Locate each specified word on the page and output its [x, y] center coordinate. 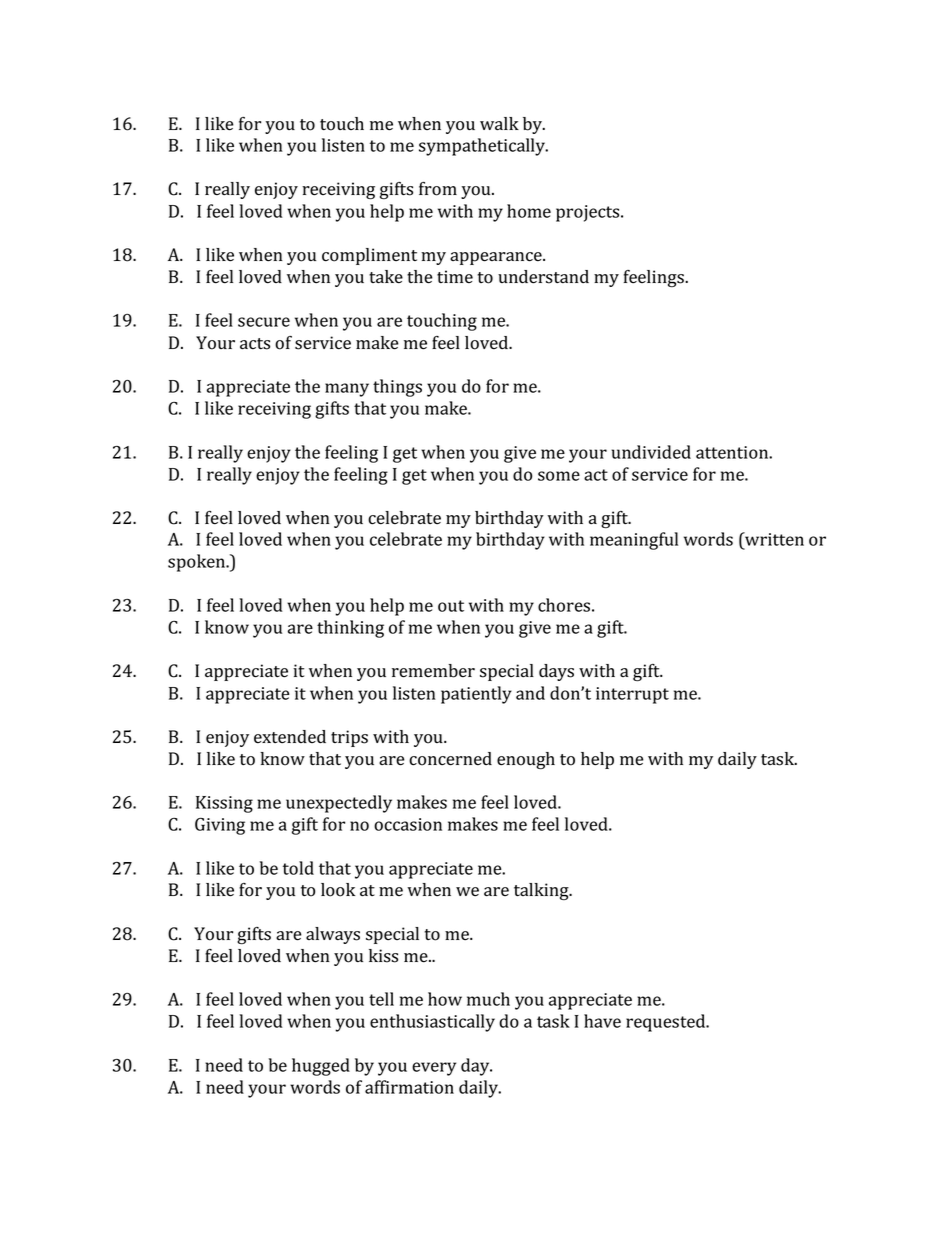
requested [667, 1023]
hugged [321, 1067]
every [434, 1069]
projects [589, 213]
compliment [369, 256]
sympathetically [483, 147]
